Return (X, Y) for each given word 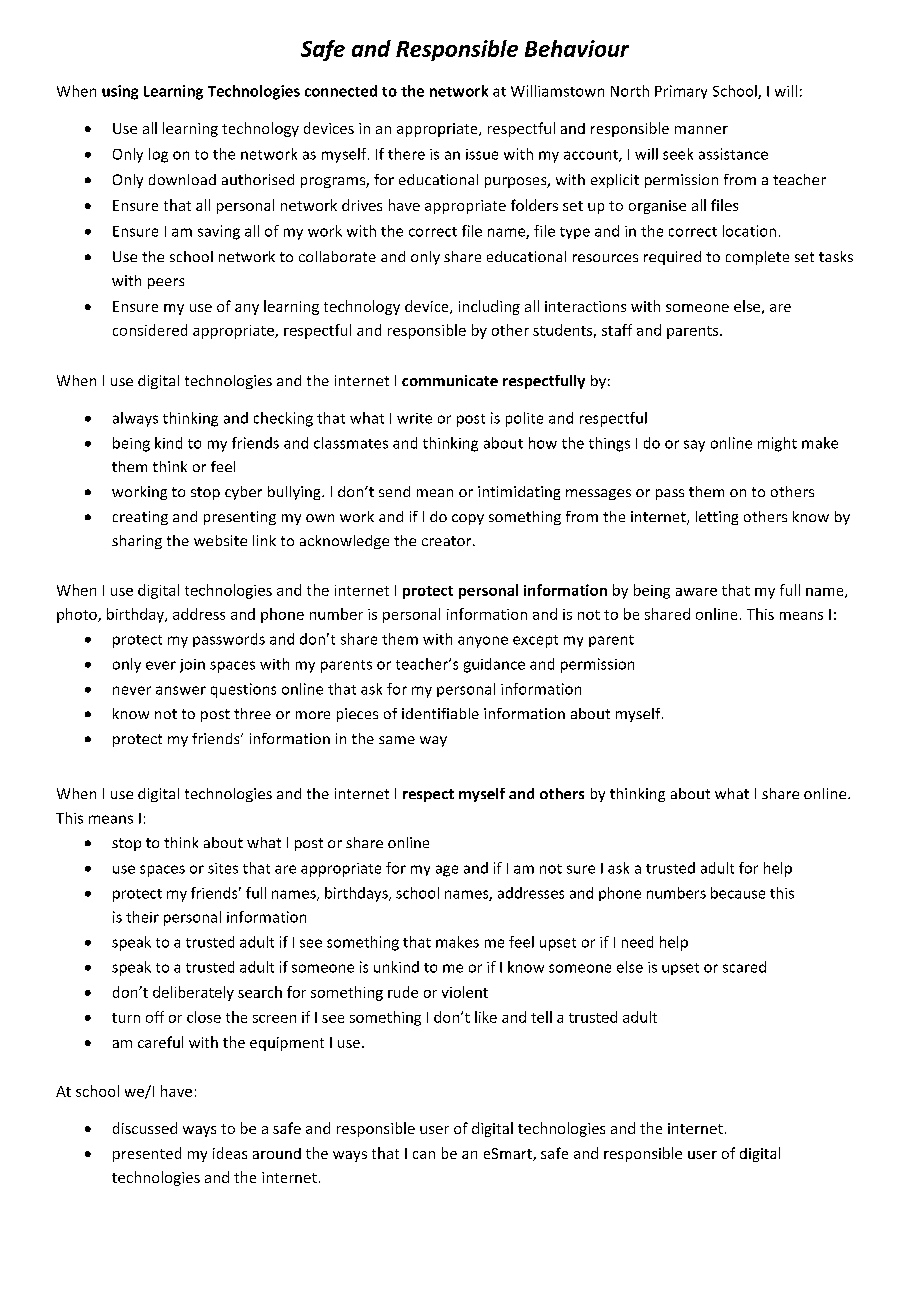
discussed (145, 1128)
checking (283, 419)
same (397, 740)
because (738, 893)
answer (181, 690)
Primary (681, 92)
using (120, 92)
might (777, 444)
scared (744, 967)
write (414, 418)
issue (482, 154)
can (424, 1155)
